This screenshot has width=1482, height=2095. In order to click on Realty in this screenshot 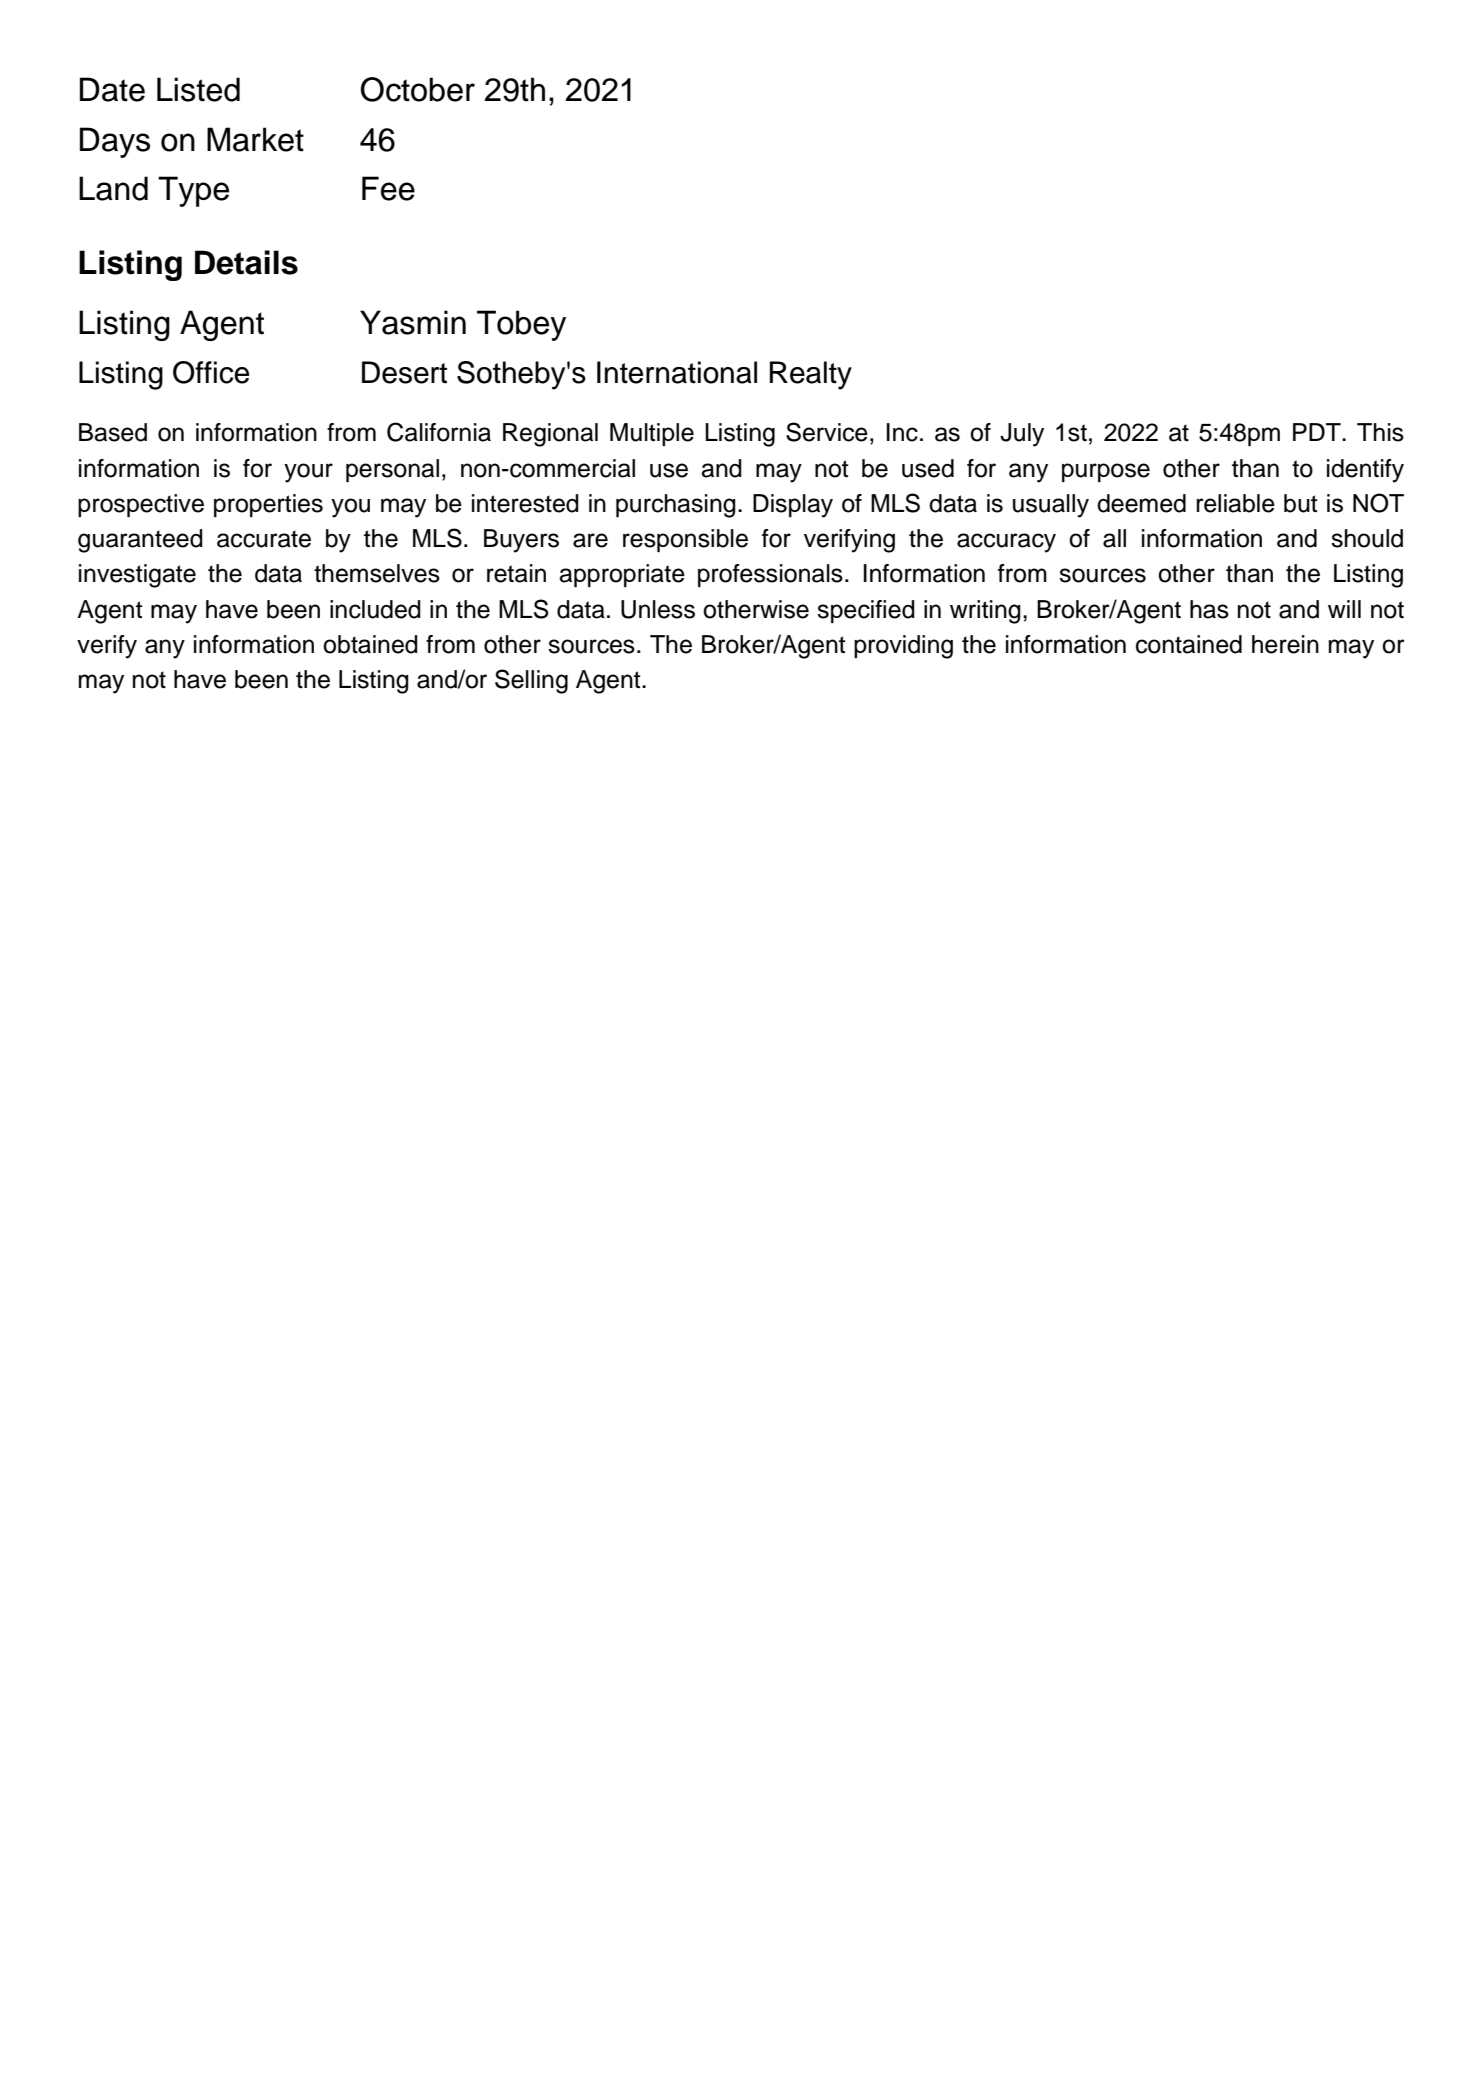, I will do `click(811, 375)`.
